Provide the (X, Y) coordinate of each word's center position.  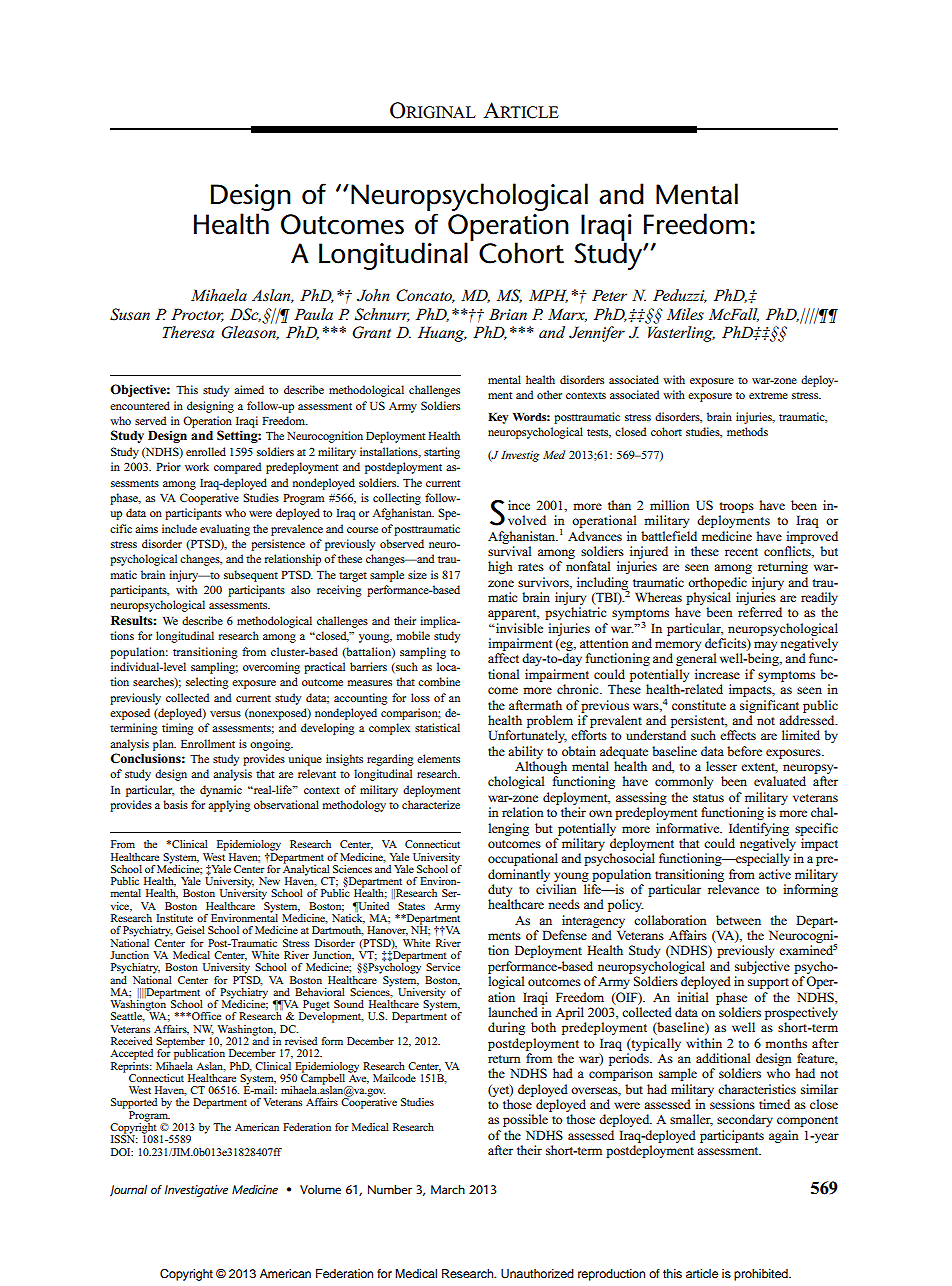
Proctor (197, 315)
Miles (685, 314)
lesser (721, 766)
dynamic (221, 791)
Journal (128, 1191)
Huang (442, 334)
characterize (431, 804)
